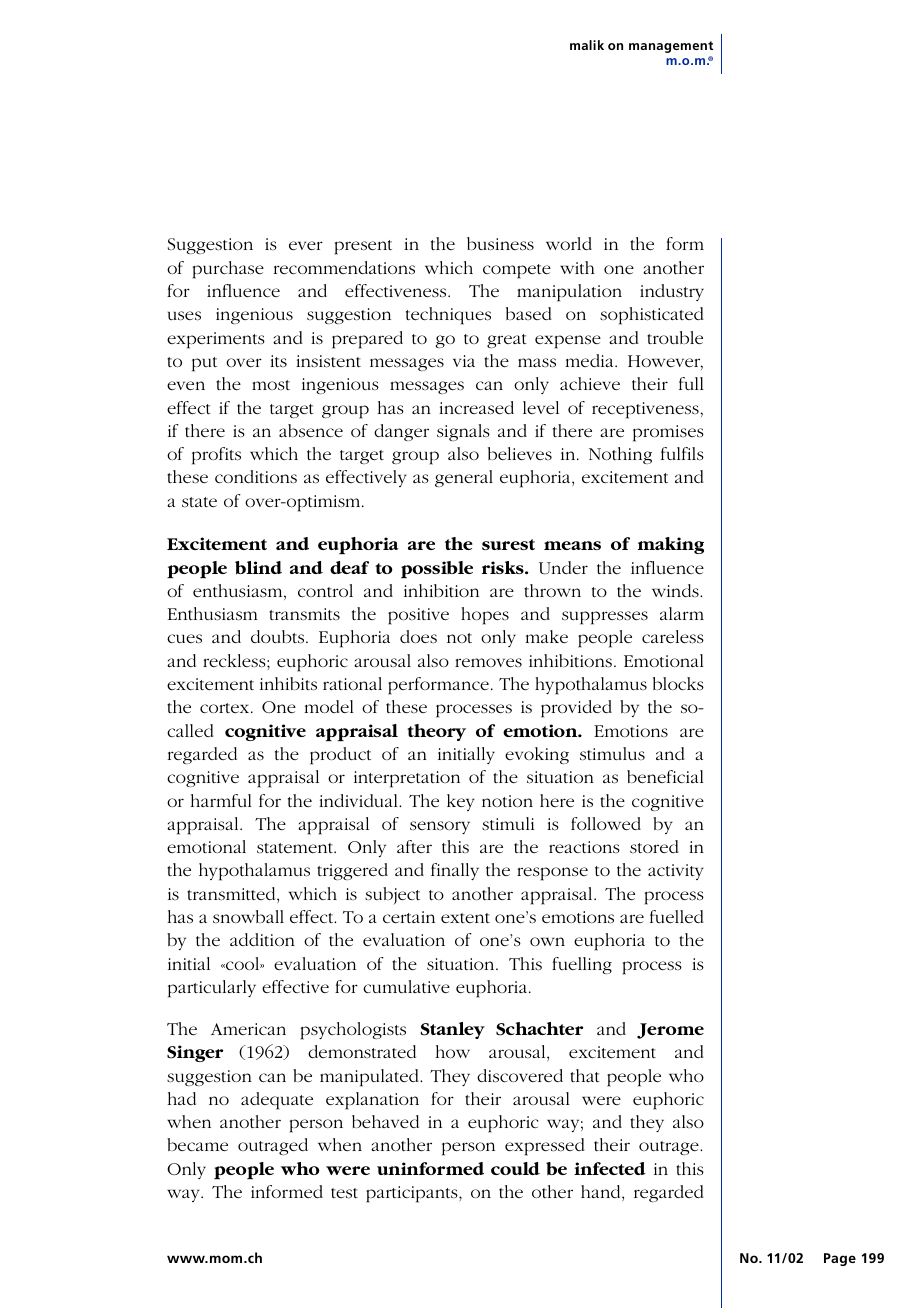 The width and height of the document is (924, 1308). I want to click on believes, so click(520, 453).
